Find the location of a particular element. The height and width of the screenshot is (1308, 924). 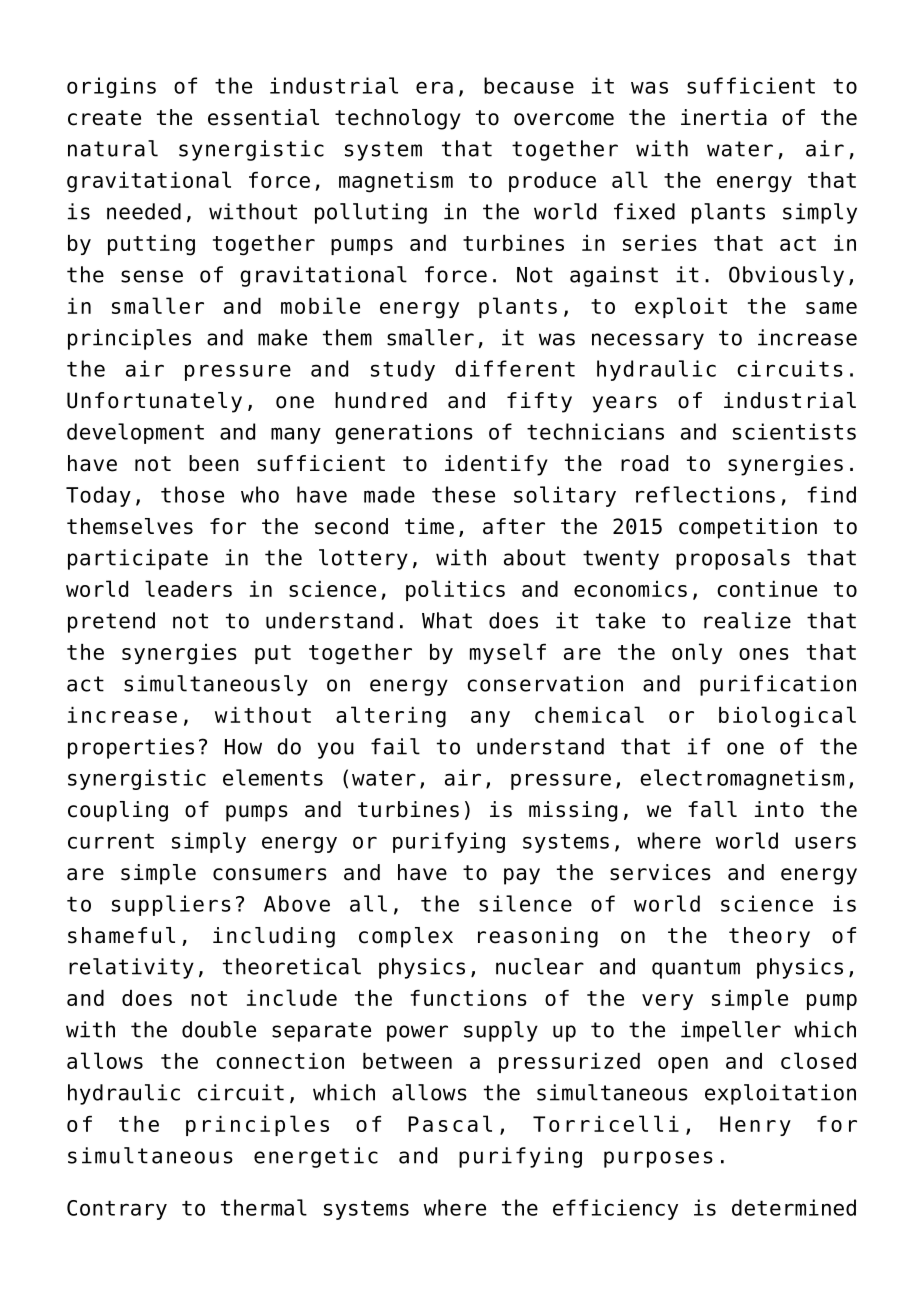

Obviously is located at coordinates (786, 276).
